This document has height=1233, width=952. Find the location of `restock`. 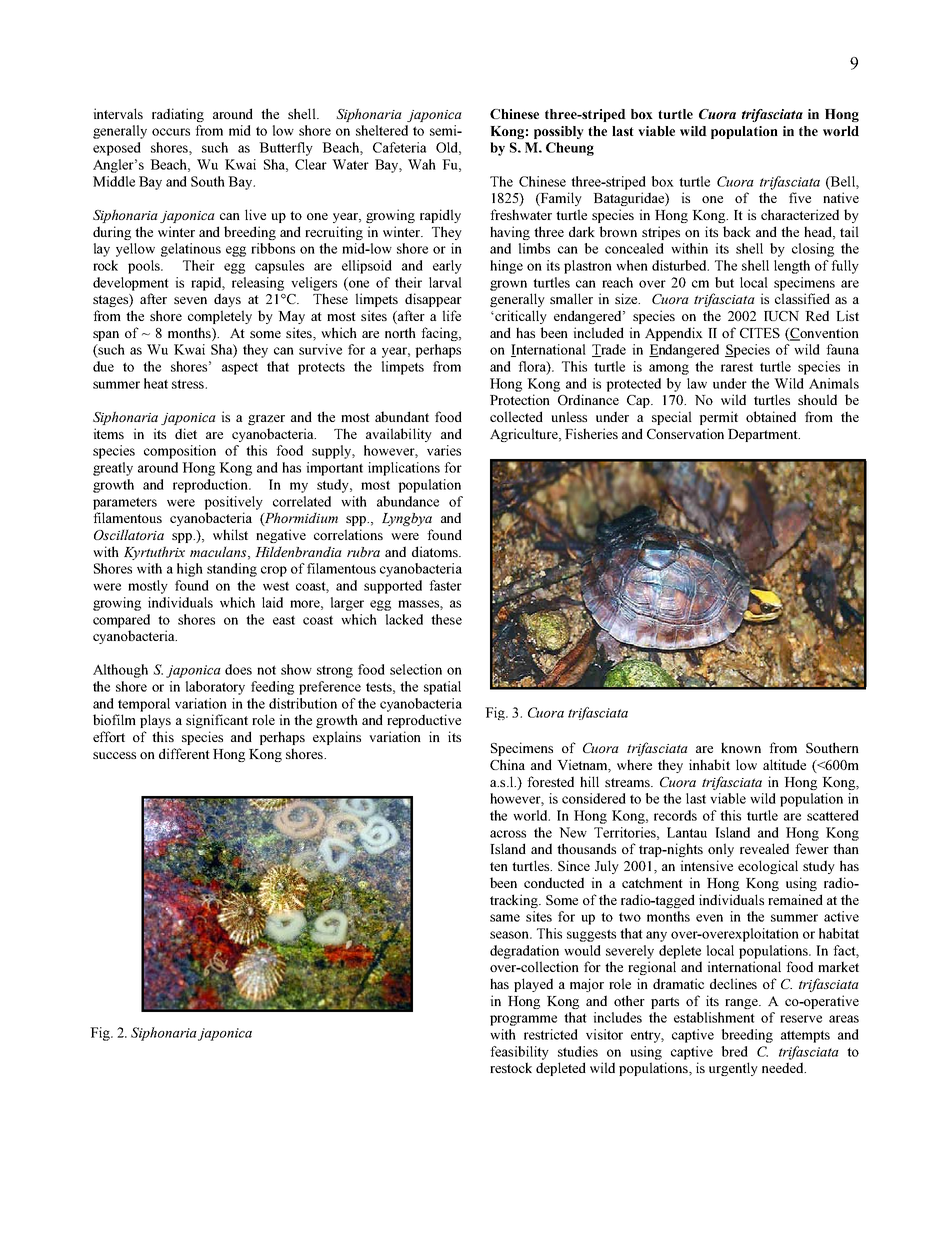

restock is located at coordinates (511, 1067).
